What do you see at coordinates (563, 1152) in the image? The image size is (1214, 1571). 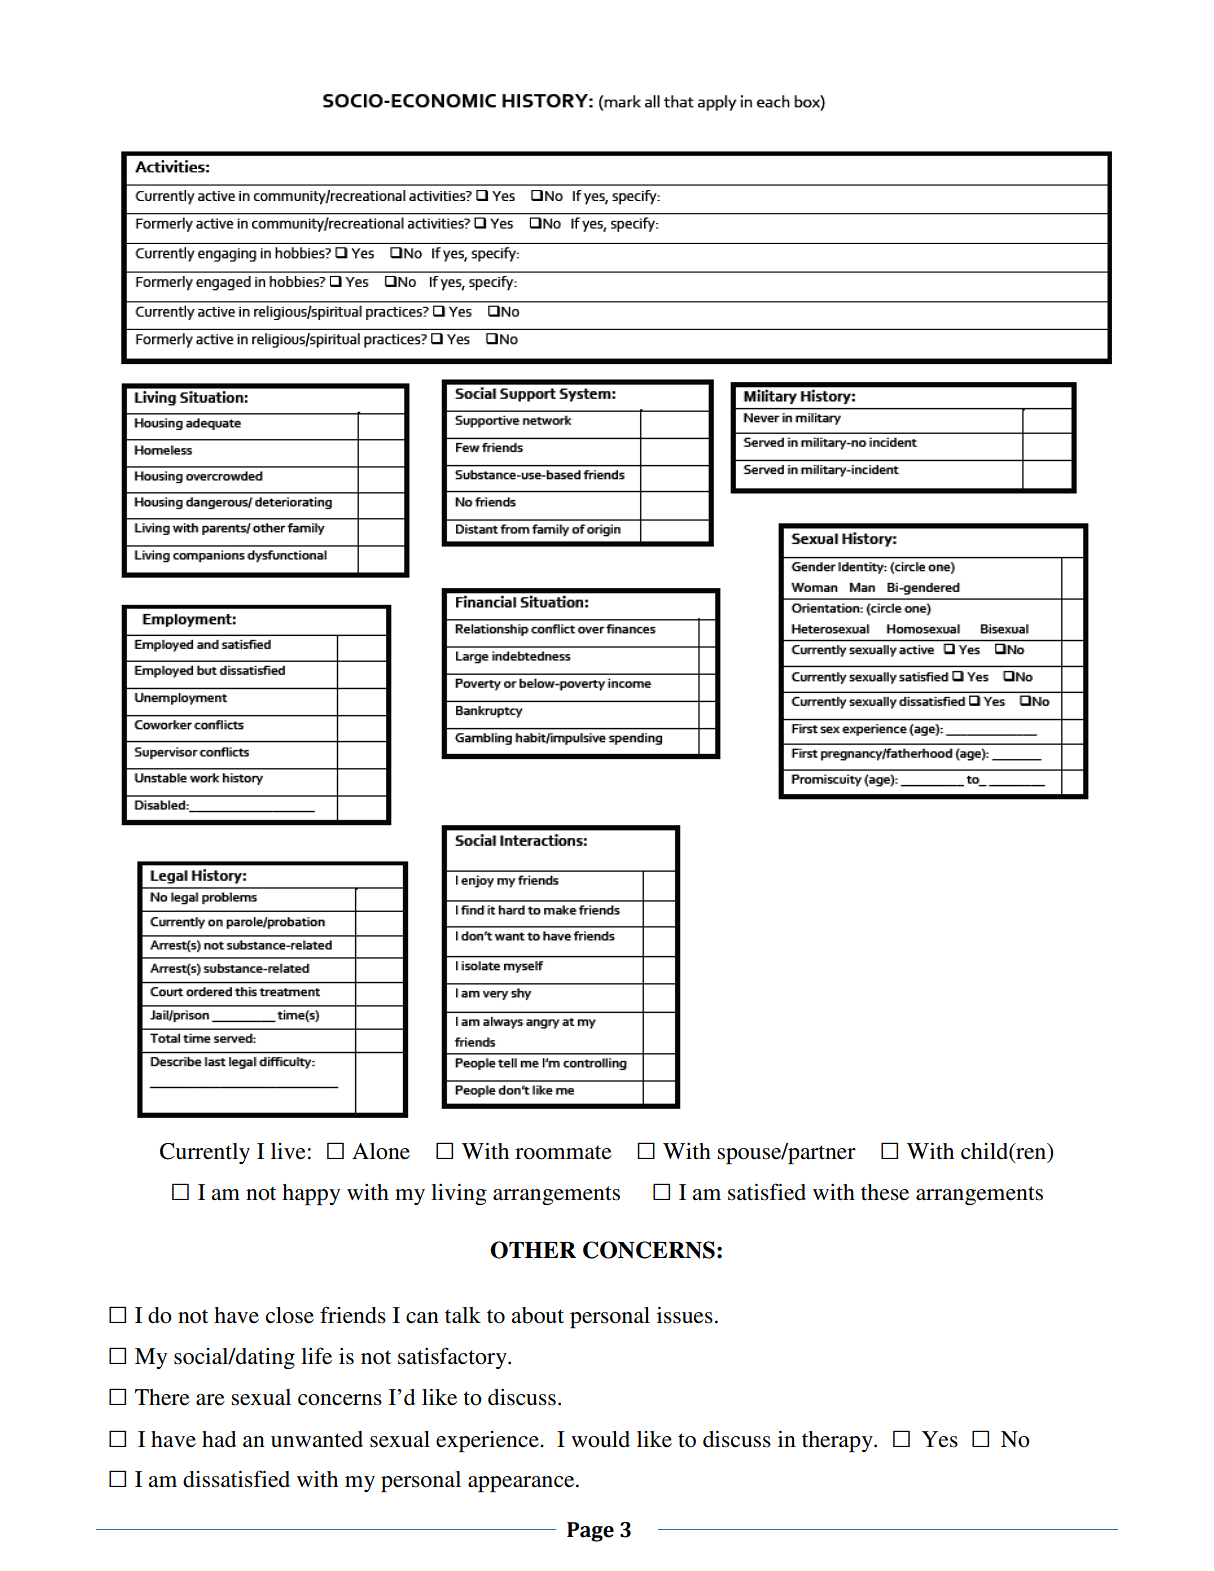 I see `roommate` at bounding box center [563, 1152].
